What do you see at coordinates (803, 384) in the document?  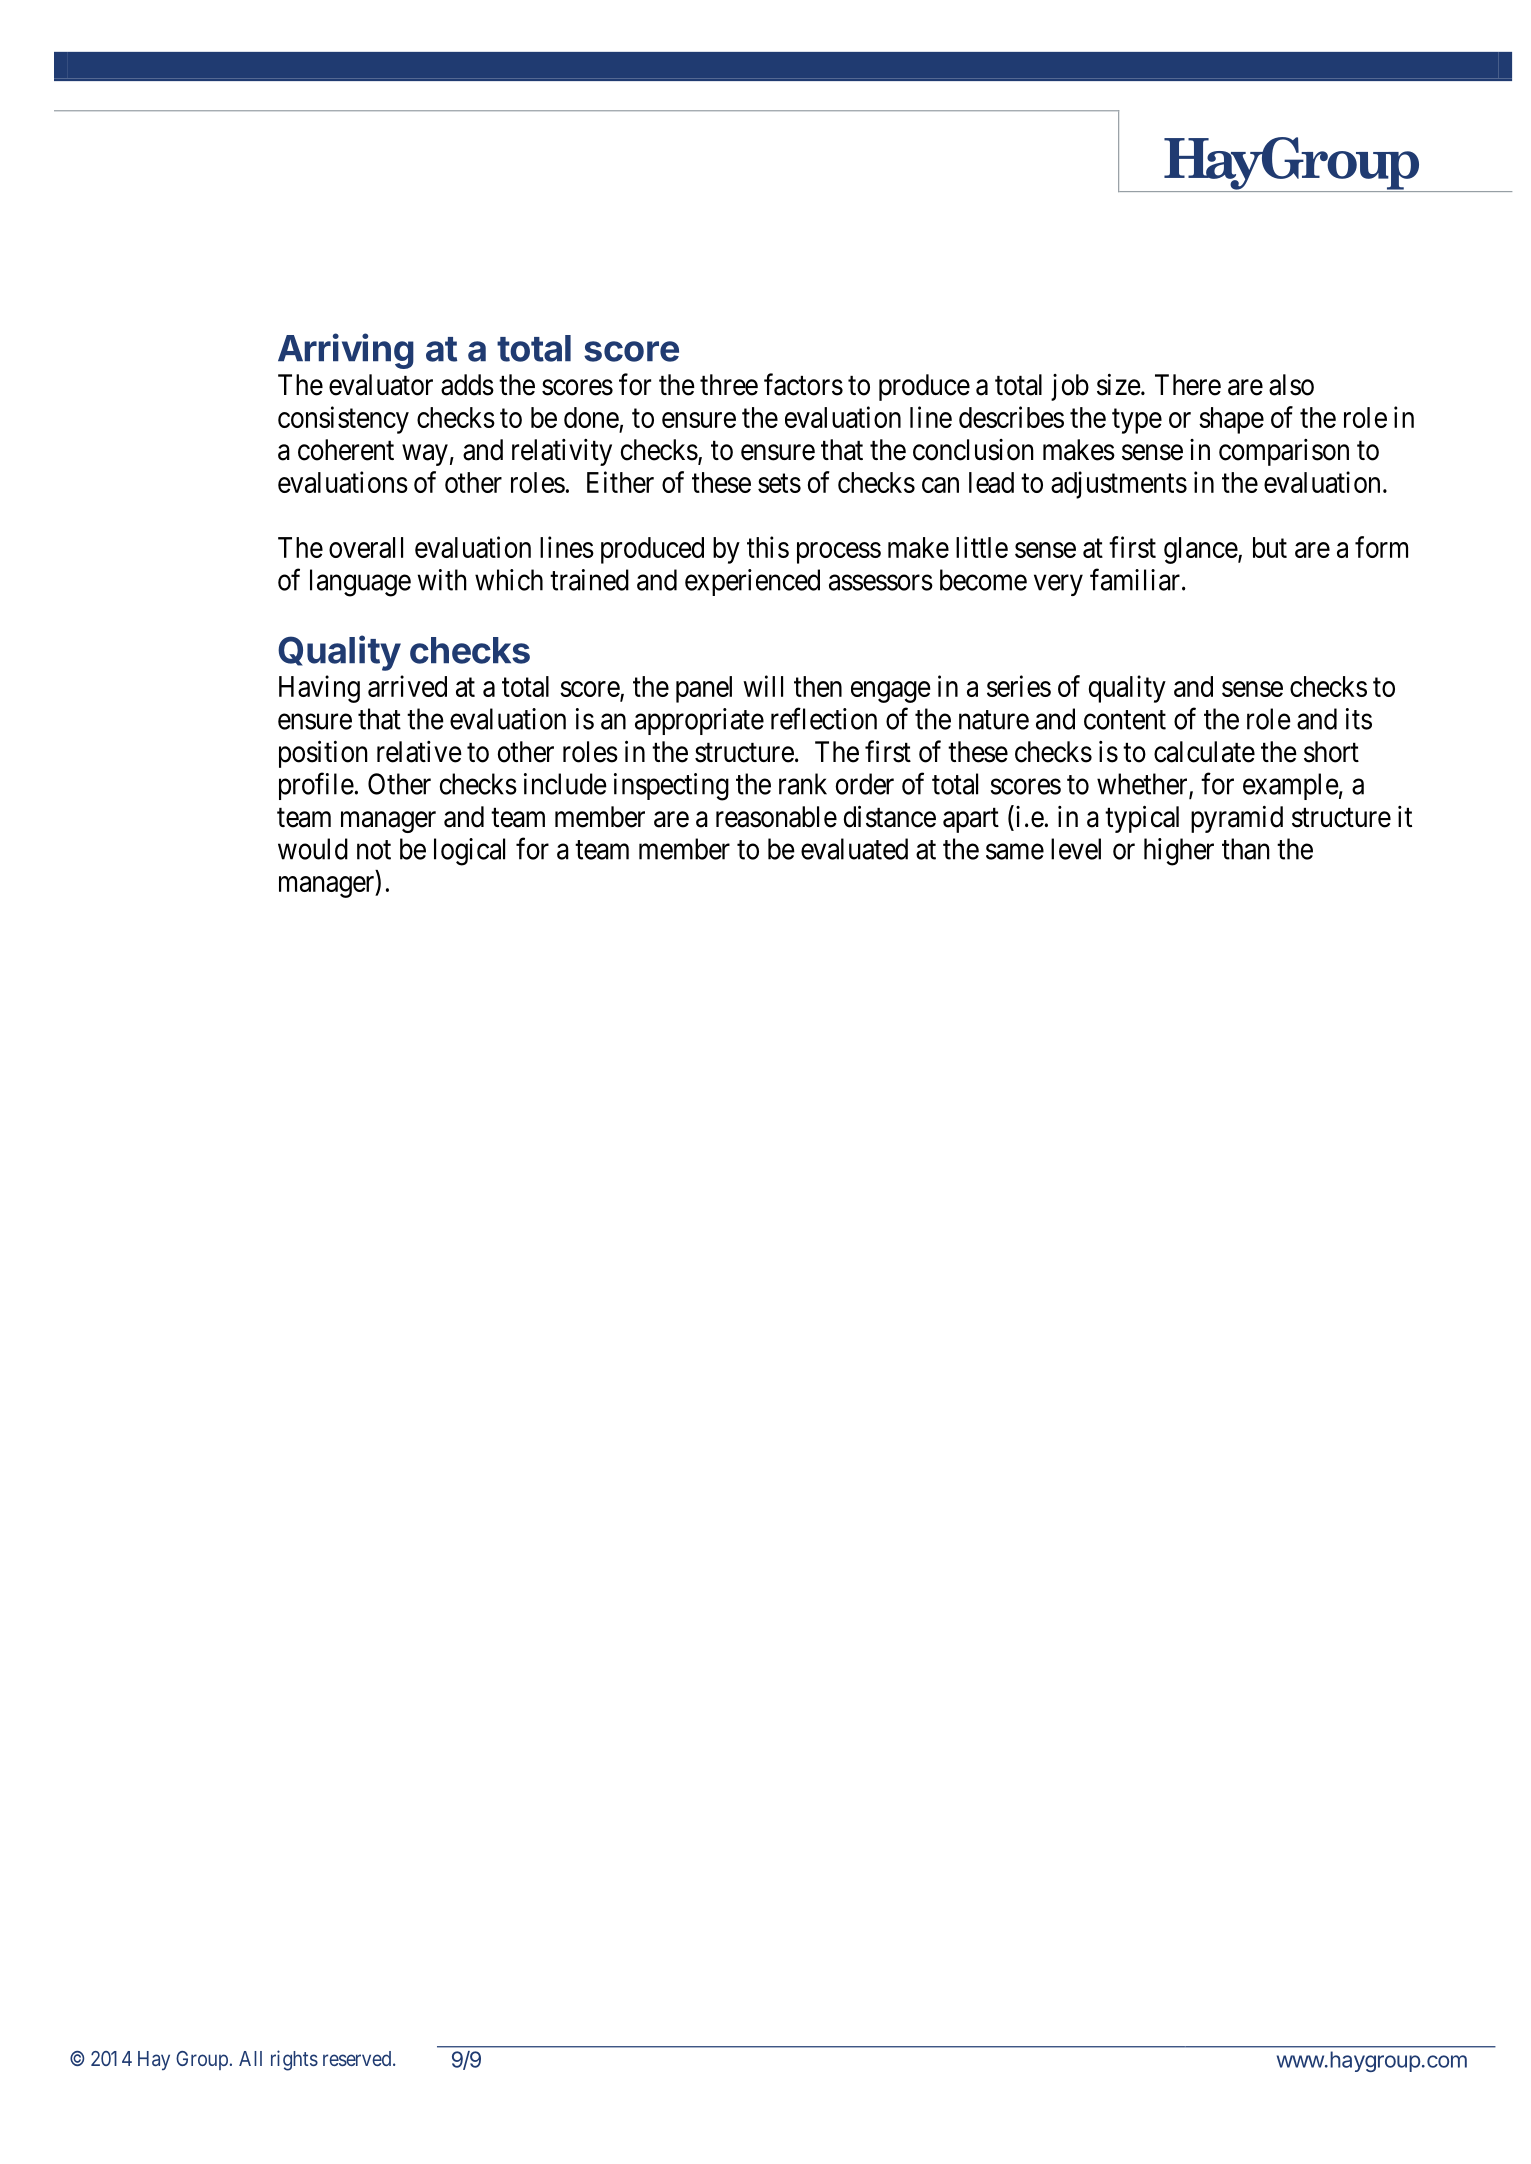 I see `factors` at bounding box center [803, 384].
